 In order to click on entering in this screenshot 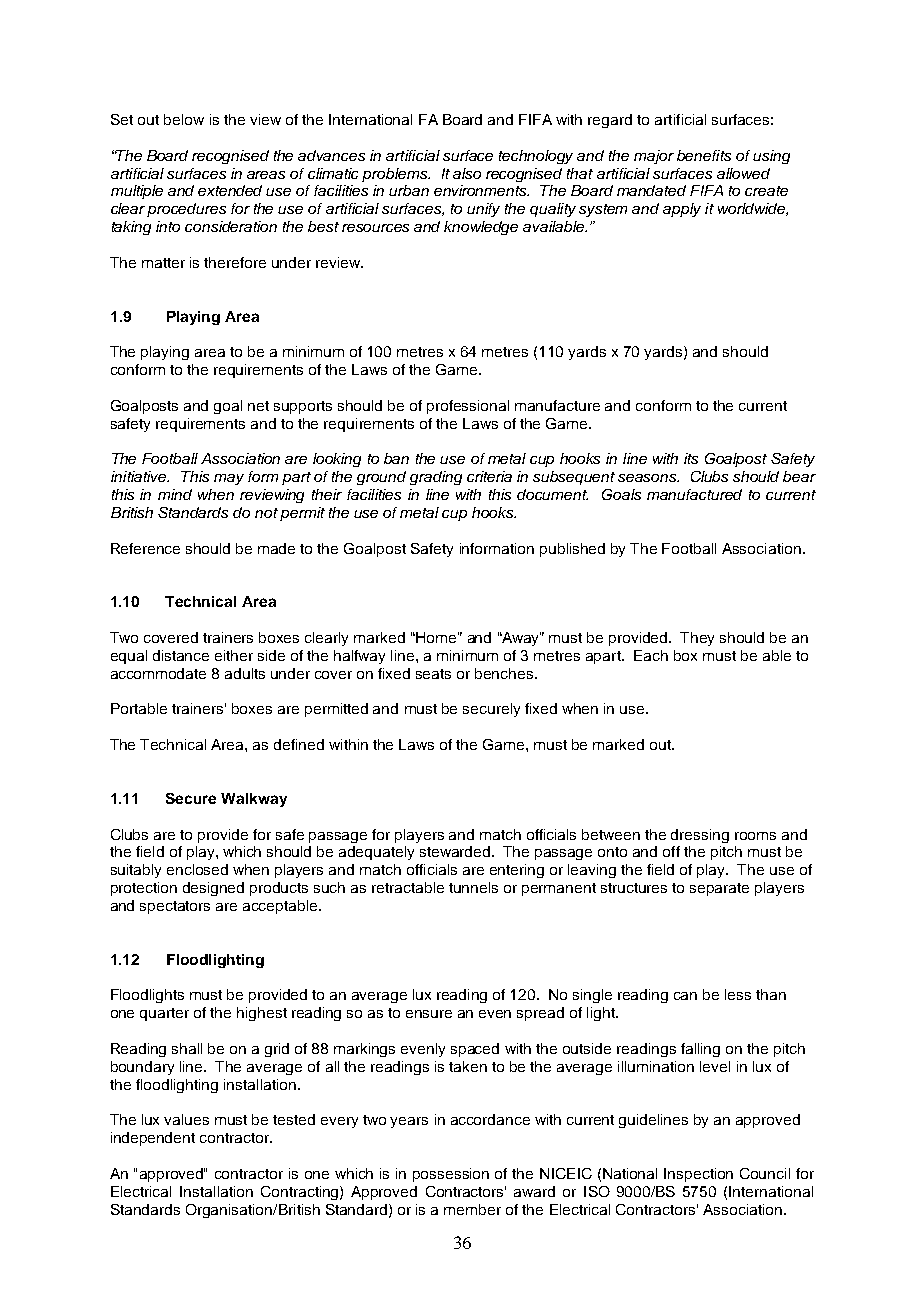, I will do `click(517, 871)`.
